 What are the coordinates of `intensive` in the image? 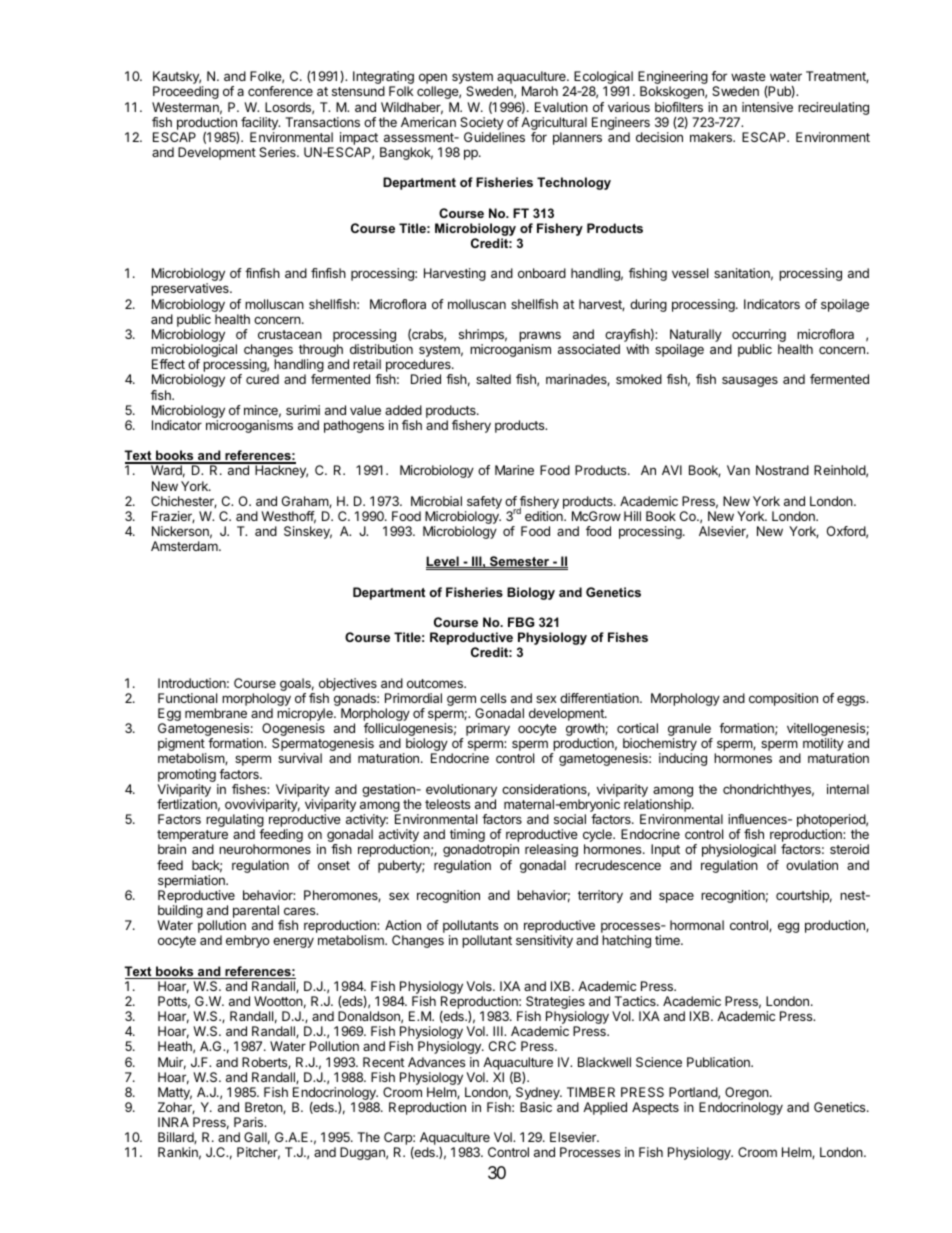 It's located at (767, 107).
